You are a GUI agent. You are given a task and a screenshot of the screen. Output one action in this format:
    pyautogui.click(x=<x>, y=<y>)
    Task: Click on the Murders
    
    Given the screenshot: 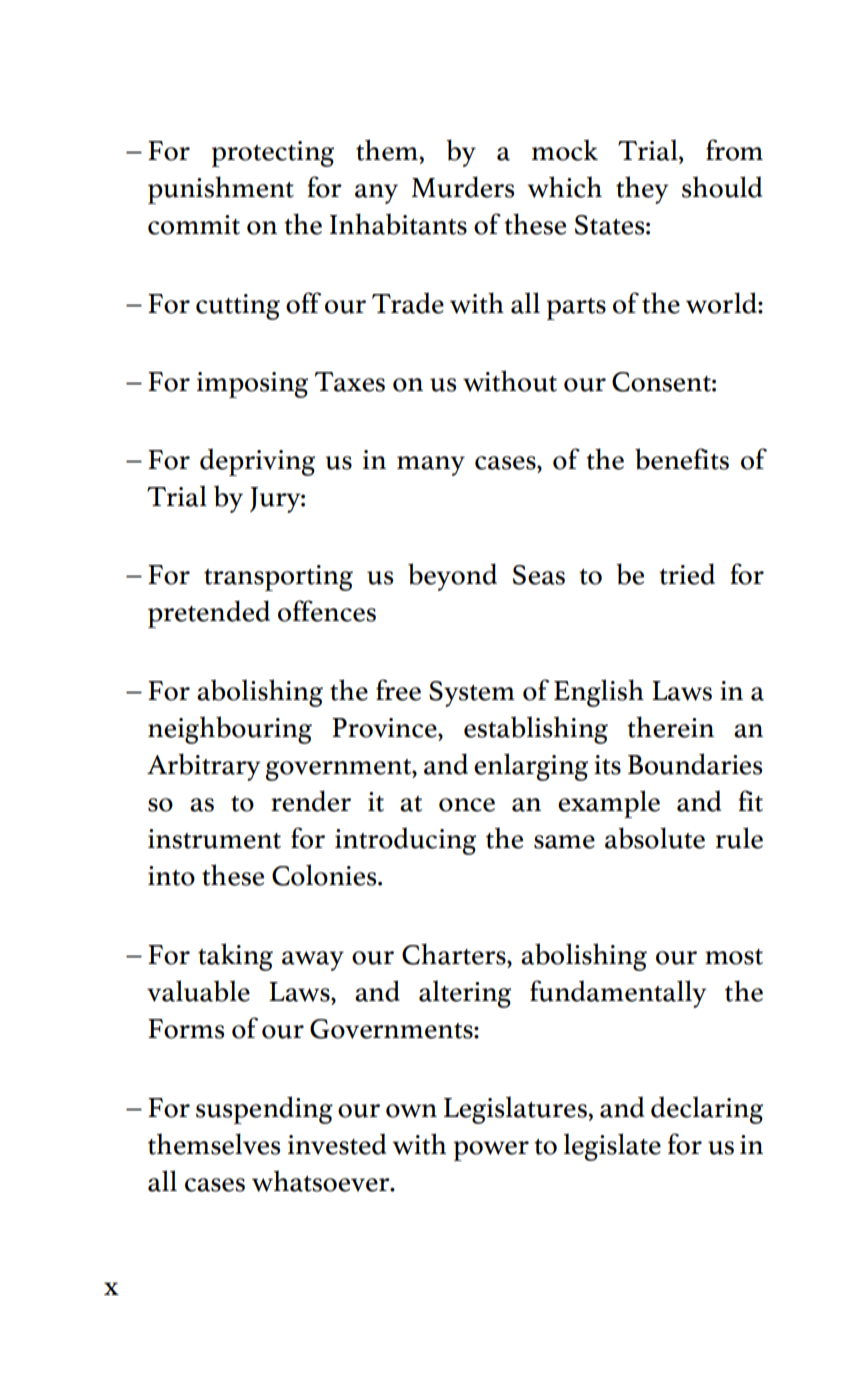 What is the action you would take?
    pyautogui.click(x=463, y=187)
